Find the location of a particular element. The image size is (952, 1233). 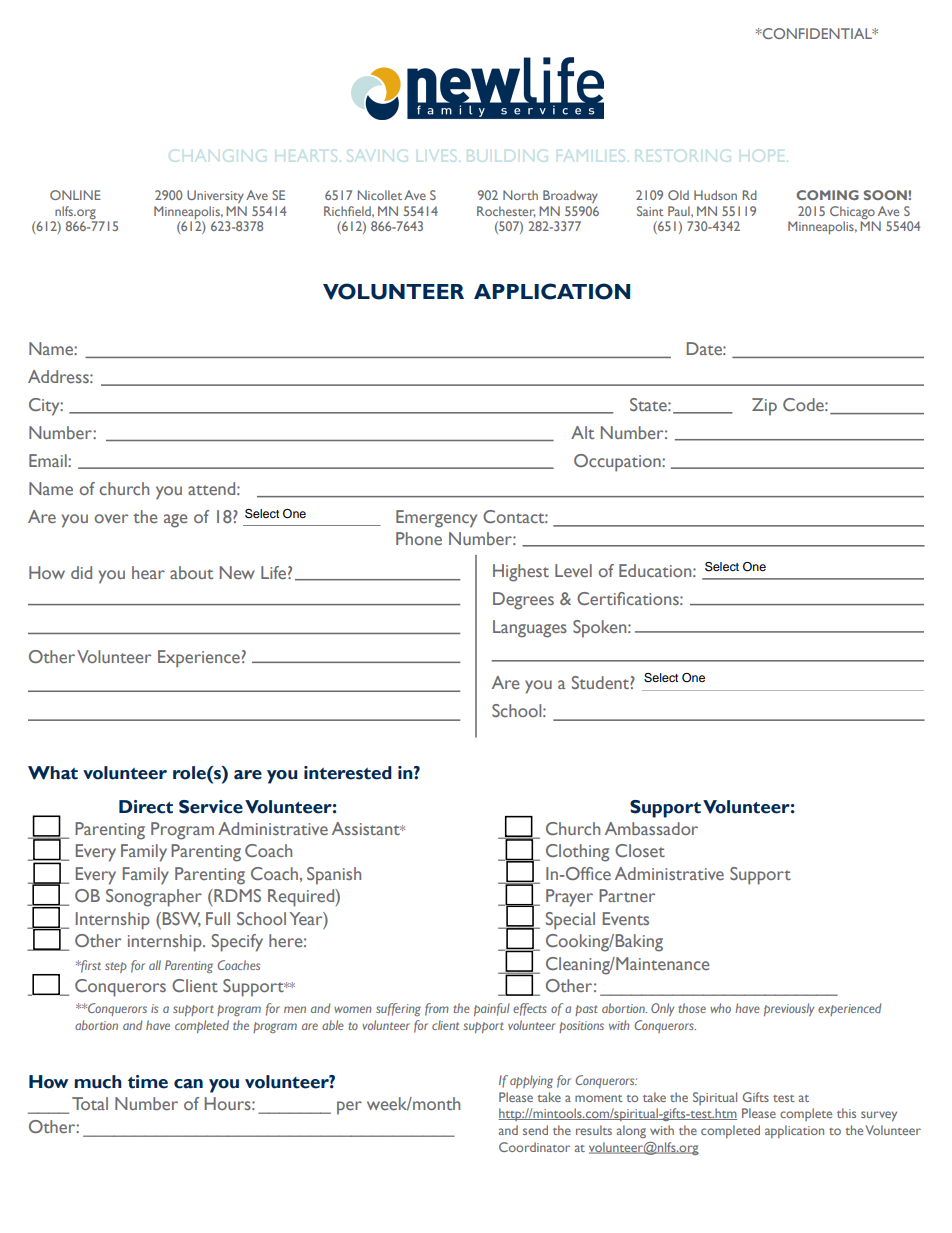

Direct is located at coordinates (146, 807).
